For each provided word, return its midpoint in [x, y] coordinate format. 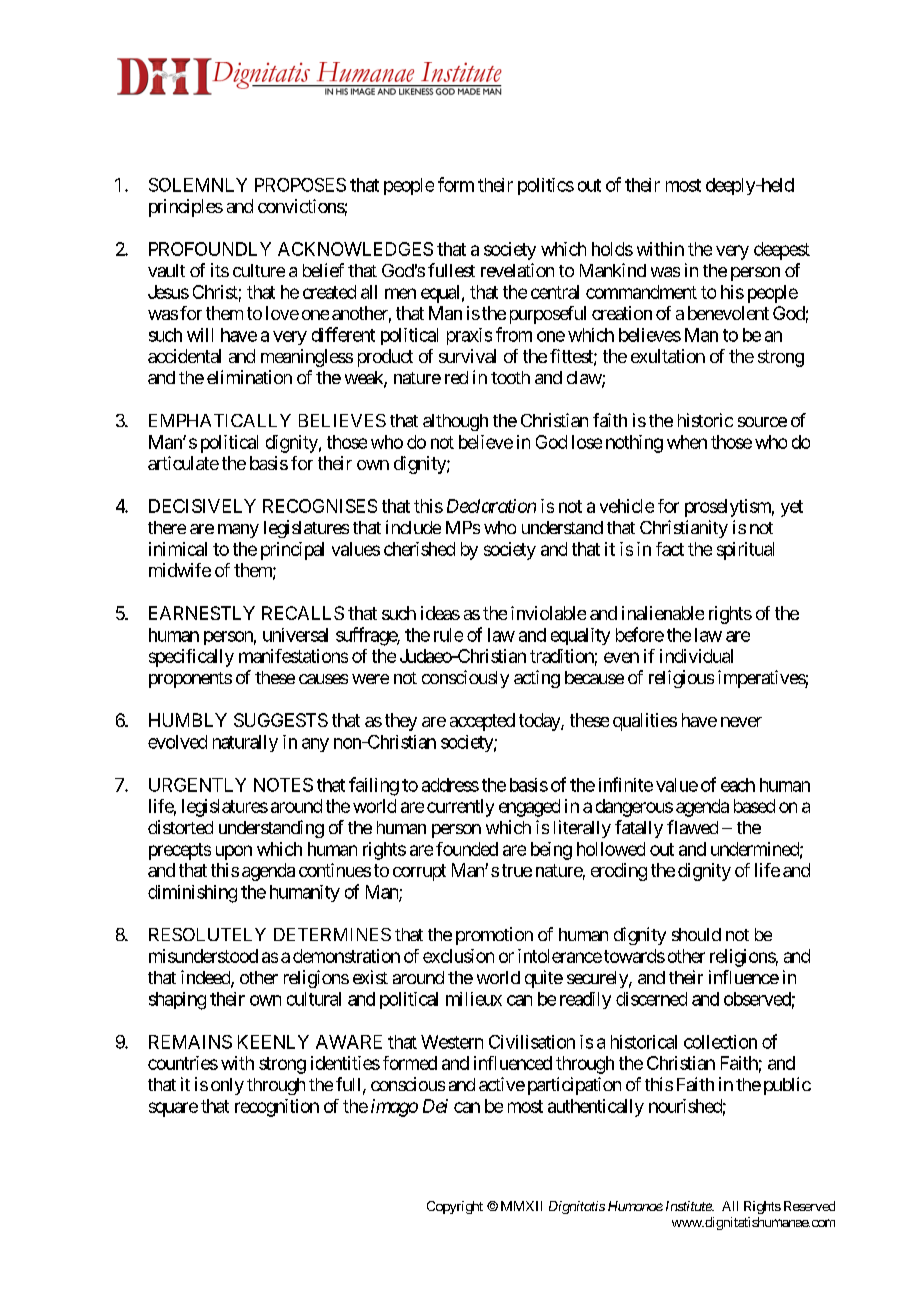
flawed [692, 827]
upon [234, 852]
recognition [277, 1108]
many [238, 531]
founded [467, 849]
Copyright [455, 1207]
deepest [782, 251]
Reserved [809, 1206]
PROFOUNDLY [210, 249]
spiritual [745, 551]
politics [546, 186]
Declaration [491, 506]
